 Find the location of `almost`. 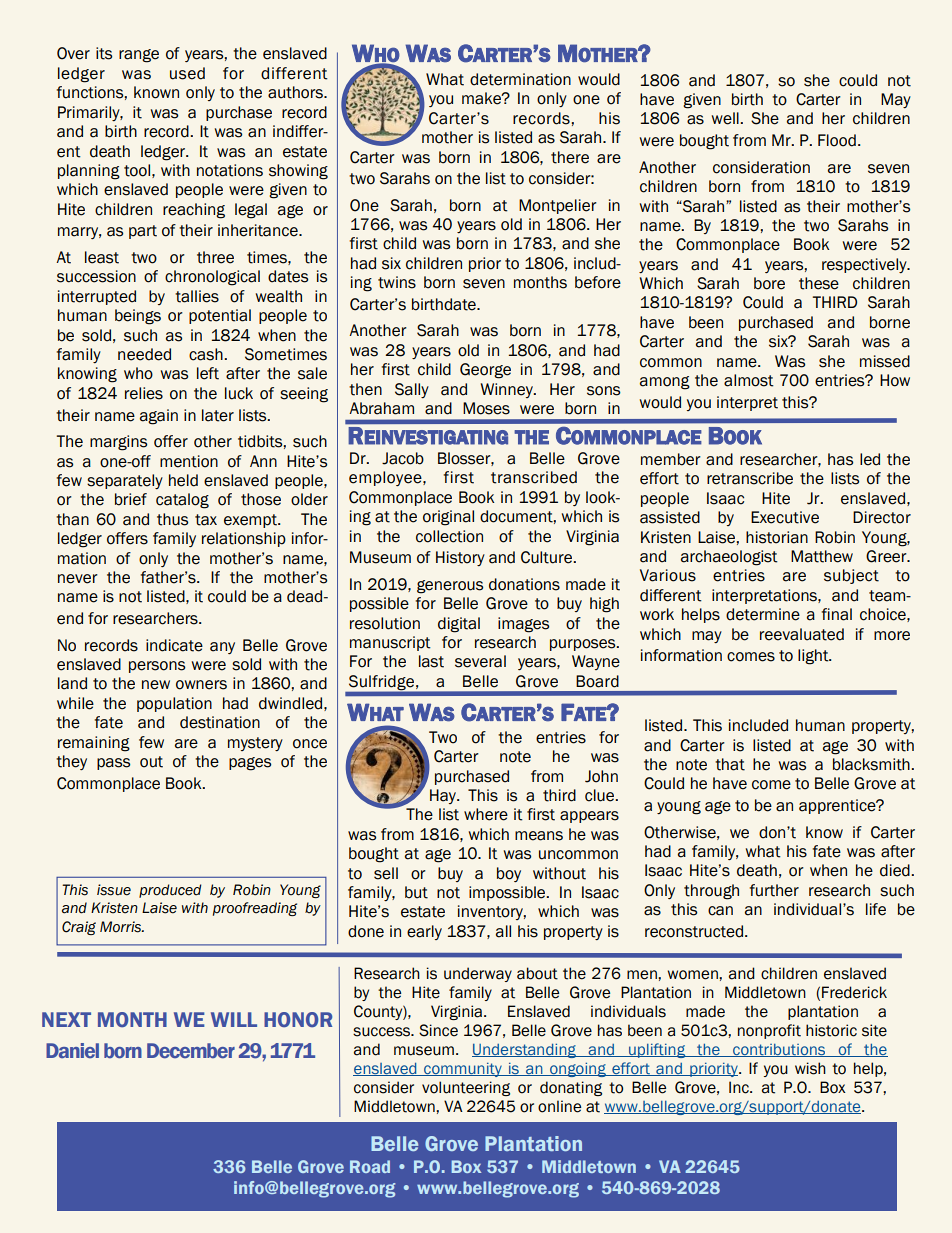

almost is located at coordinates (749, 380).
